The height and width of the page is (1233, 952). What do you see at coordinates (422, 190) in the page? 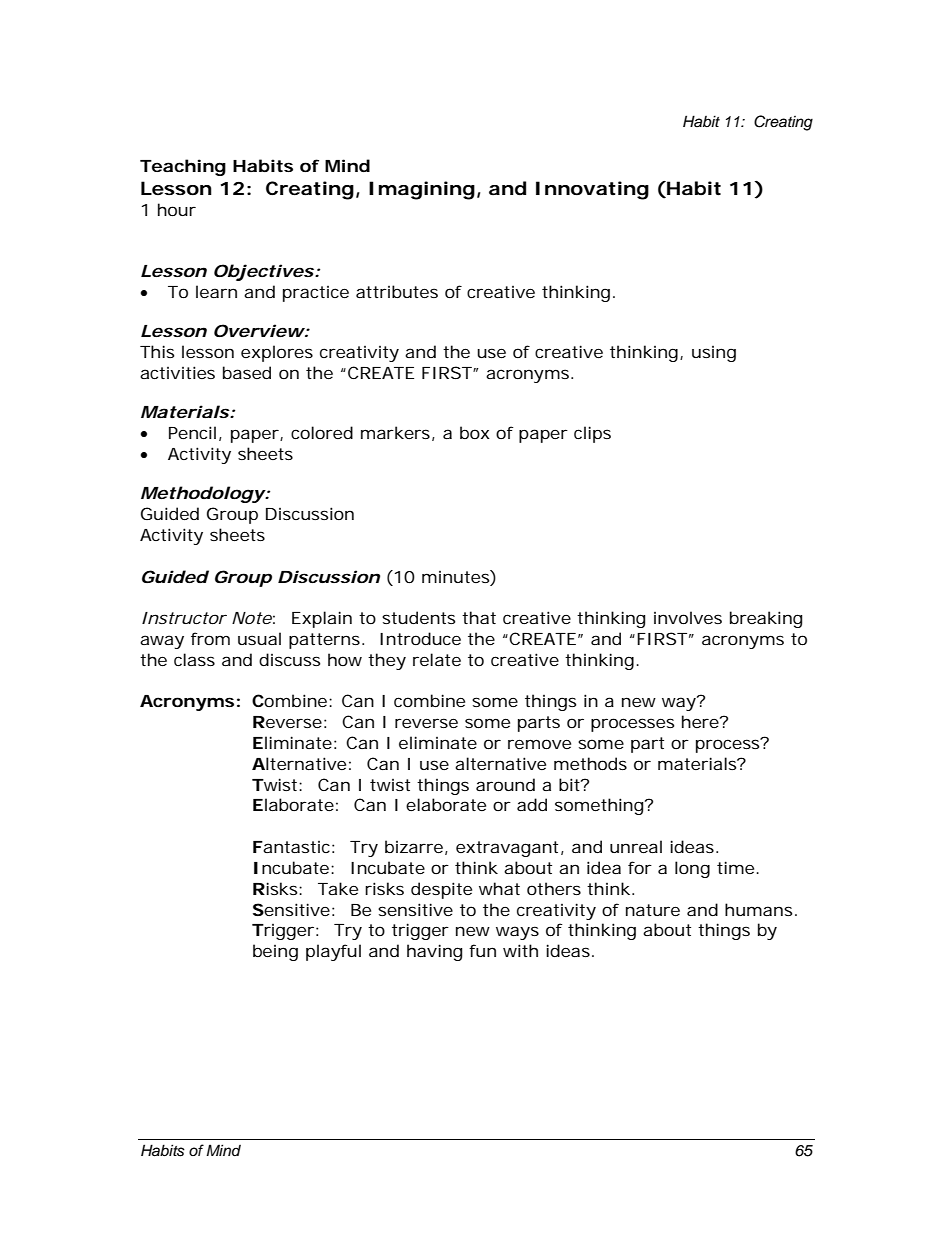
I see `Imagining` at bounding box center [422, 190].
